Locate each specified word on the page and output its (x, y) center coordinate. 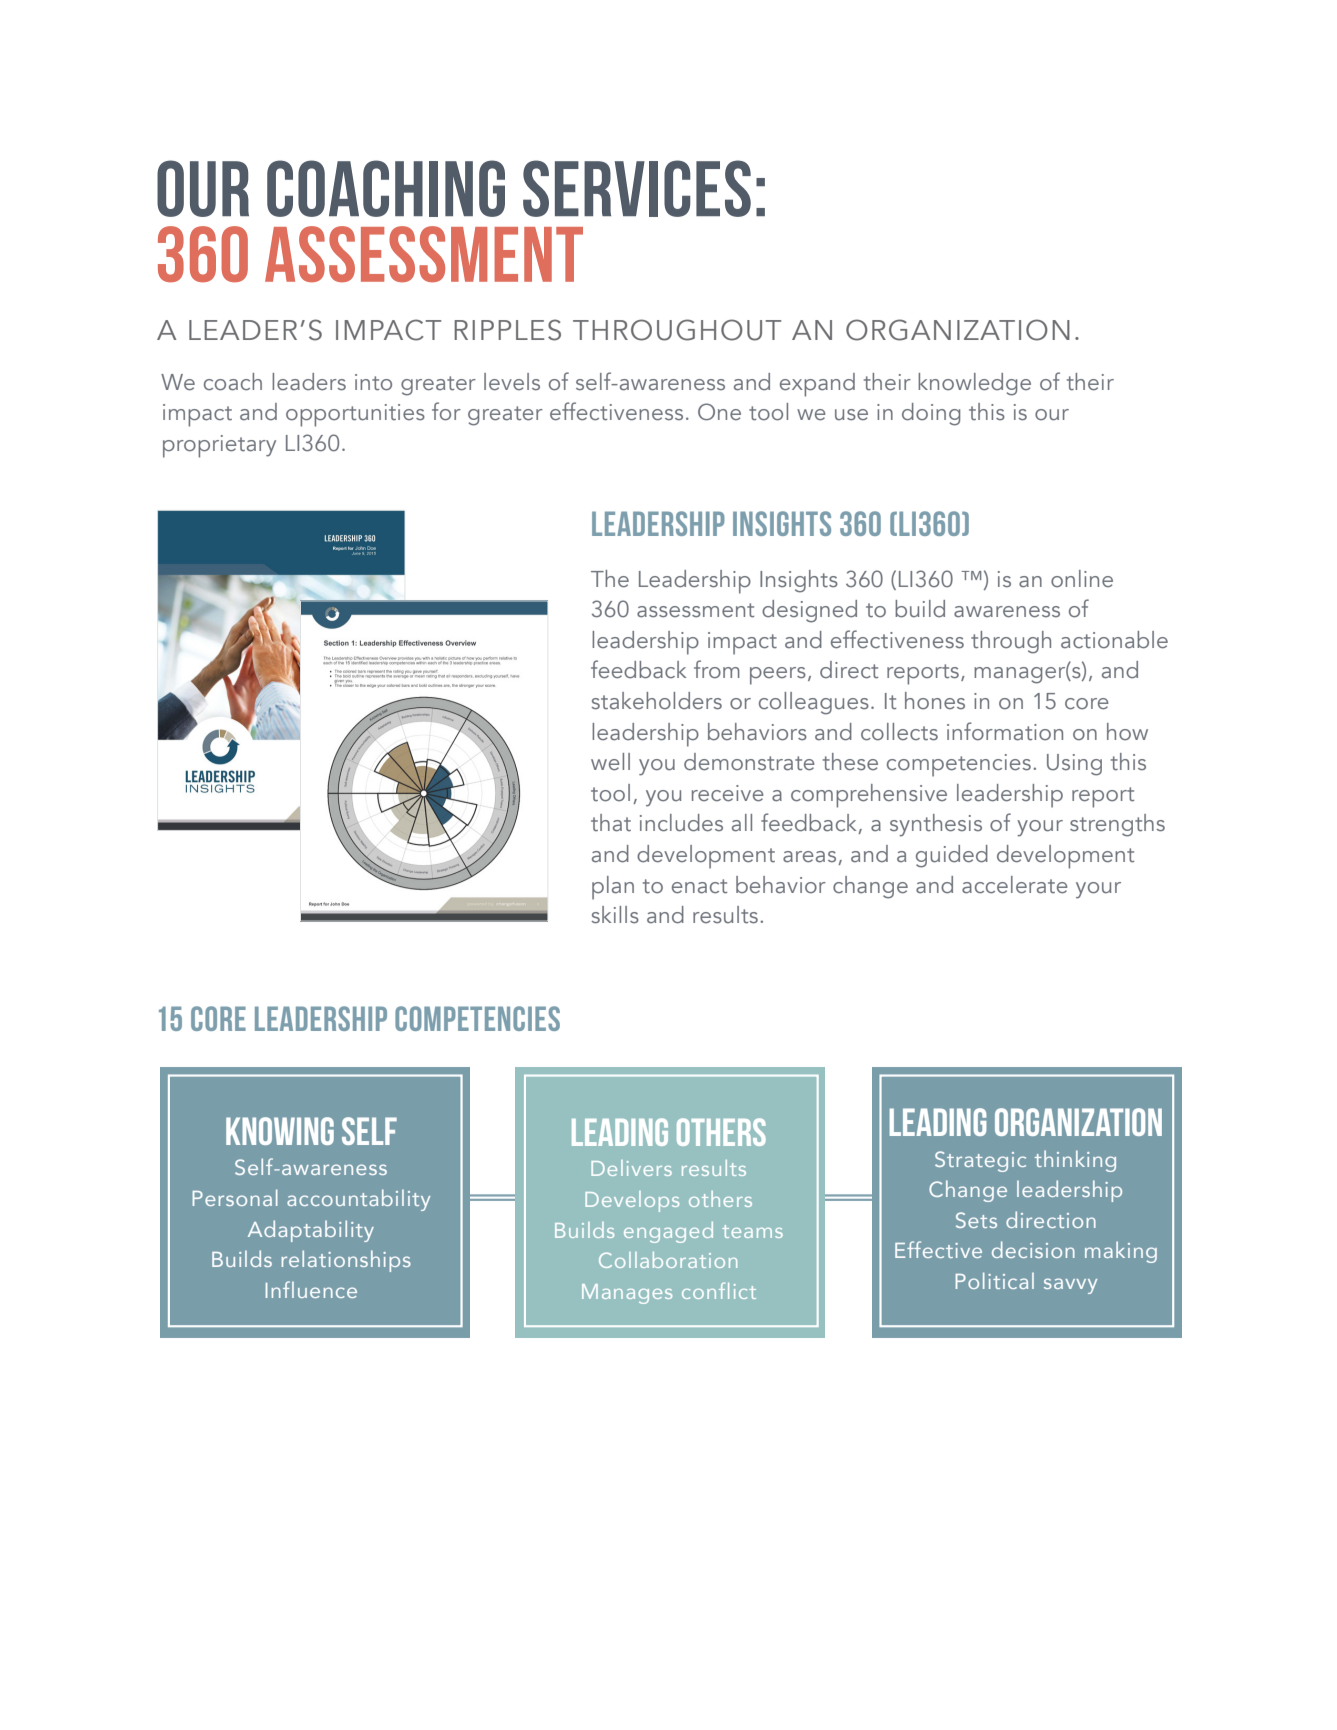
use (851, 415)
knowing (280, 1131)
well (610, 762)
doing (931, 414)
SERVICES (637, 188)
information (1005, 731)
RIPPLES (507, 330)
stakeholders (656, 701)
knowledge (974, 384)
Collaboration (668, 1260)
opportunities (355, 415)
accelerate (1015, 885)
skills (615, 915)
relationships (346, 1261)
